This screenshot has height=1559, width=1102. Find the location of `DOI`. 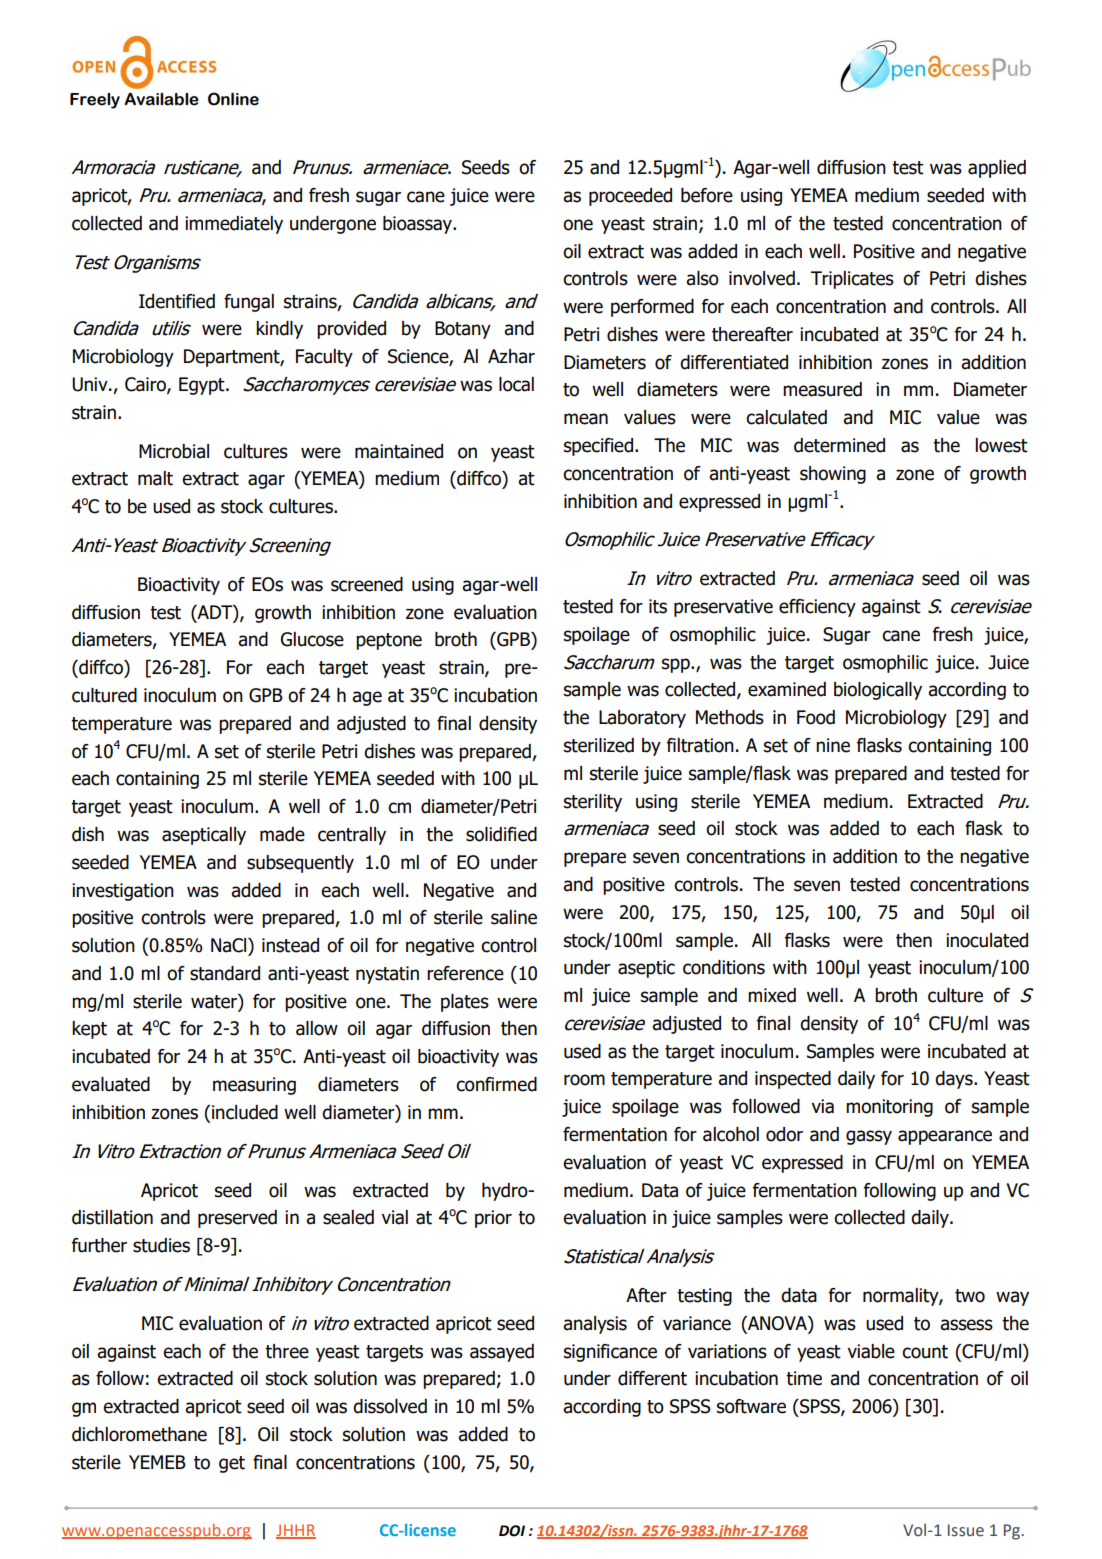

DOI is located at coordinates (512, 1531).
